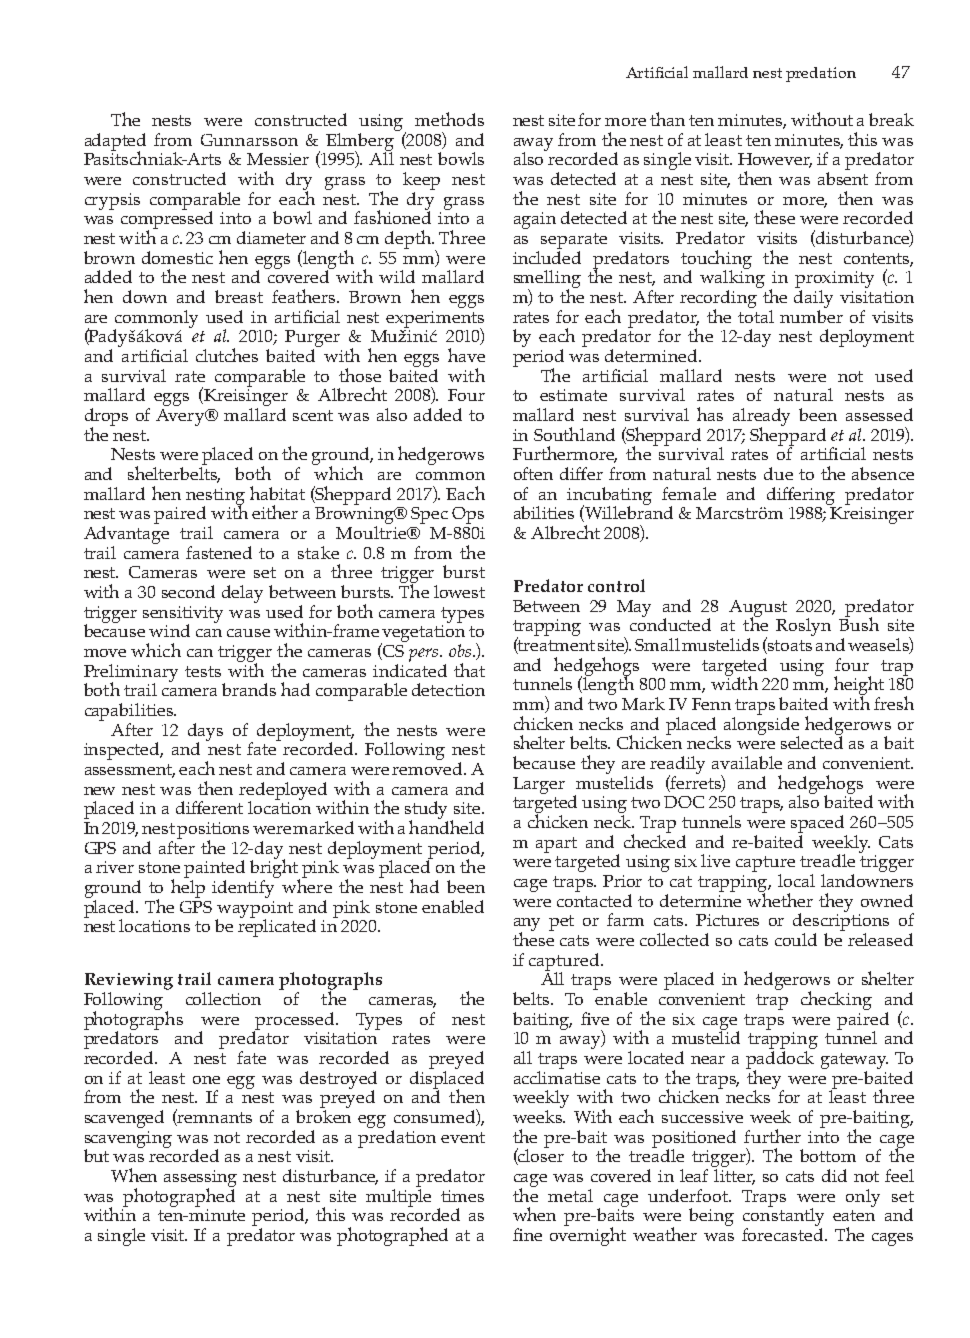  Describe the element at coordinates (462, 1196) in the screenshot. I see `times` at that location.
